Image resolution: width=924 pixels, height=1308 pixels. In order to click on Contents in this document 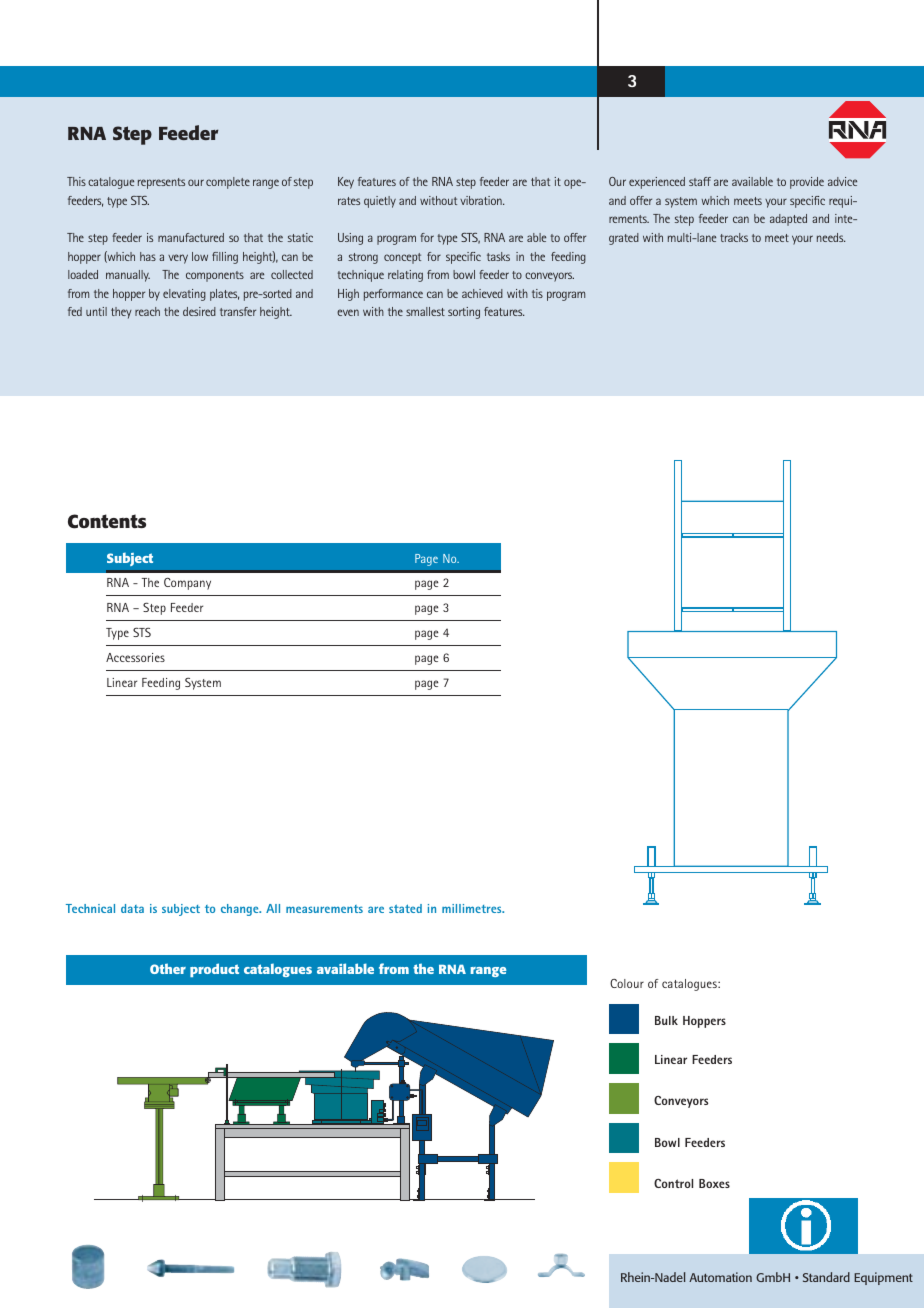, I will do `click(107, 521)`.
